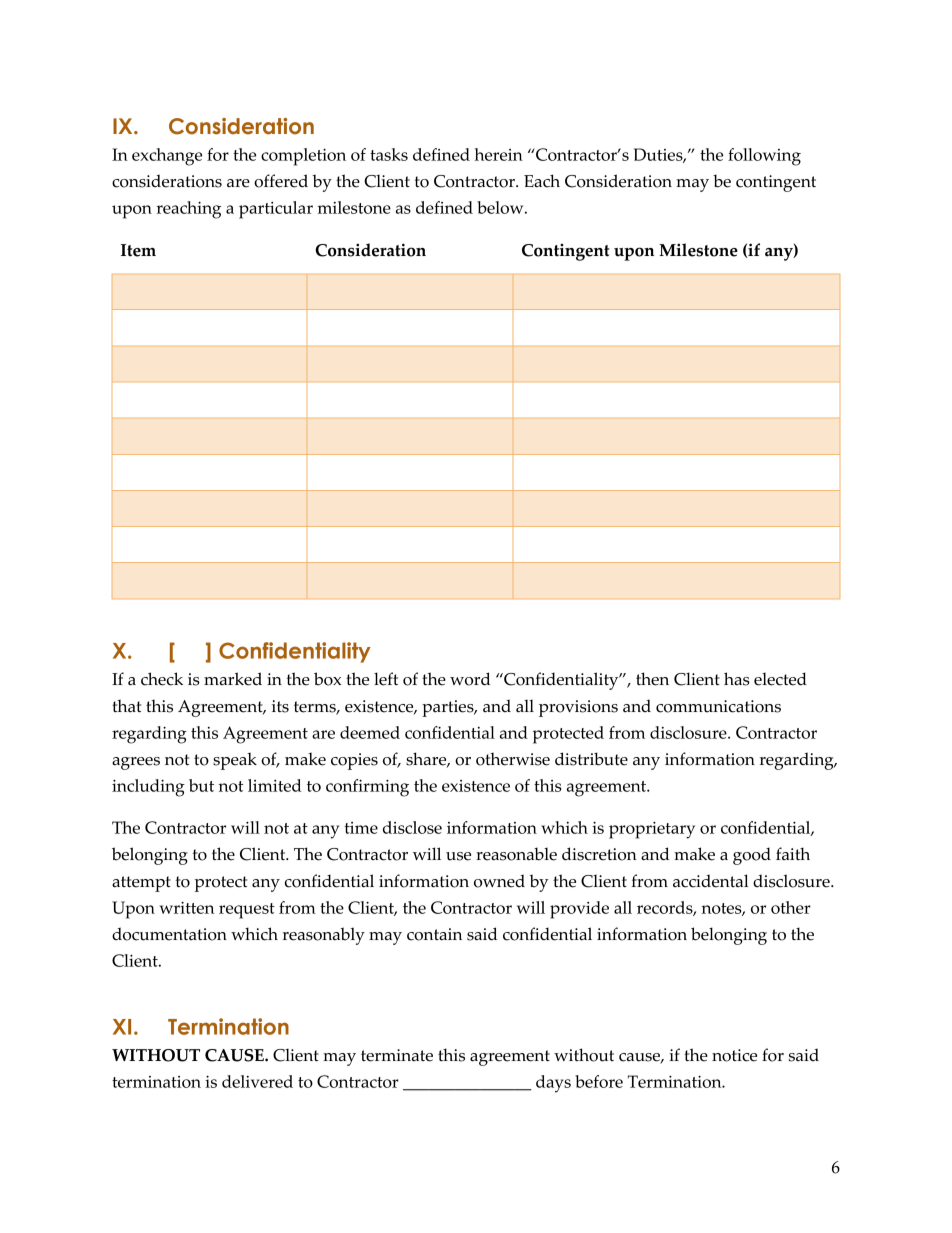  I want to click on delivered, so click(257, 1081).
